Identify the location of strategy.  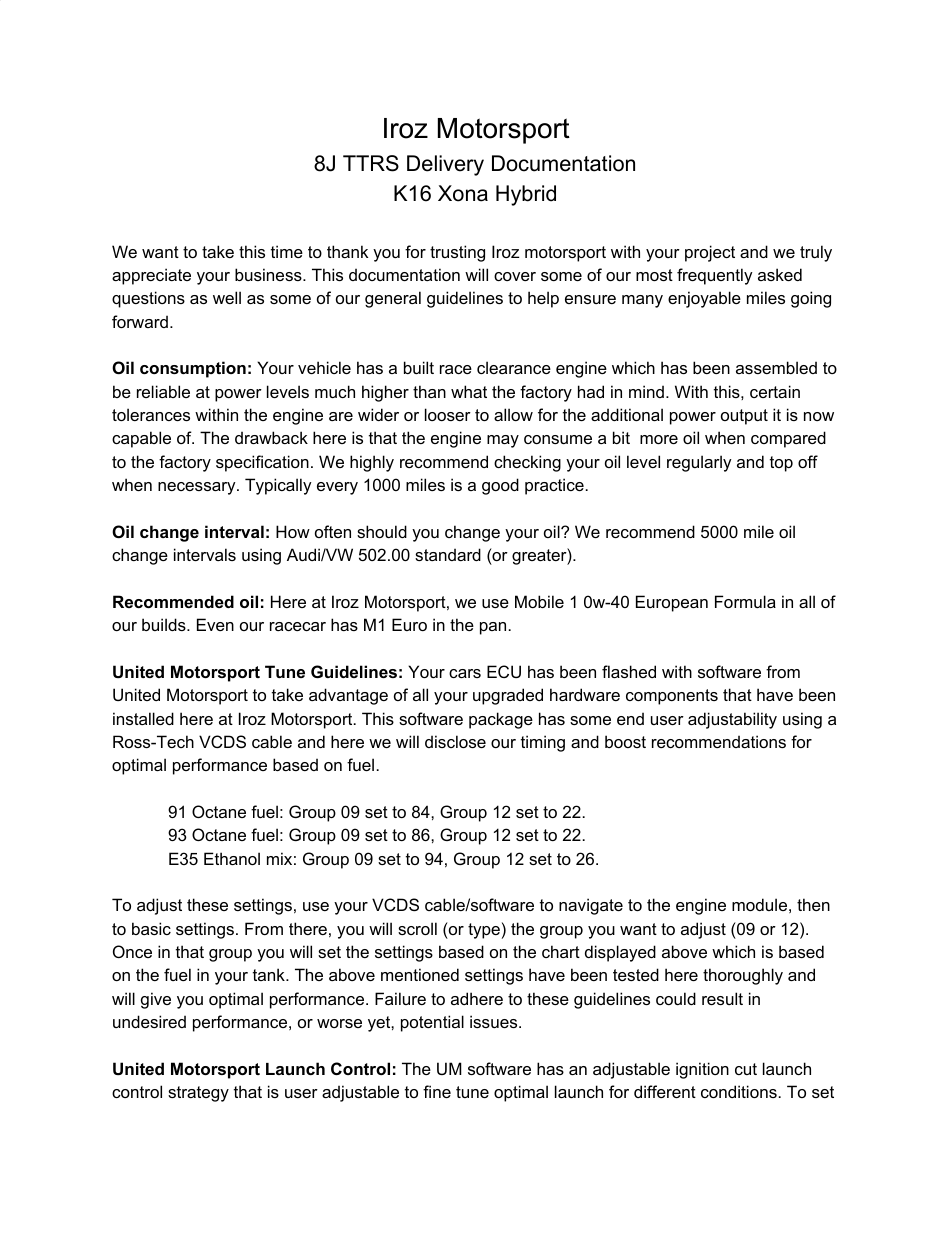
(198, 1094).
